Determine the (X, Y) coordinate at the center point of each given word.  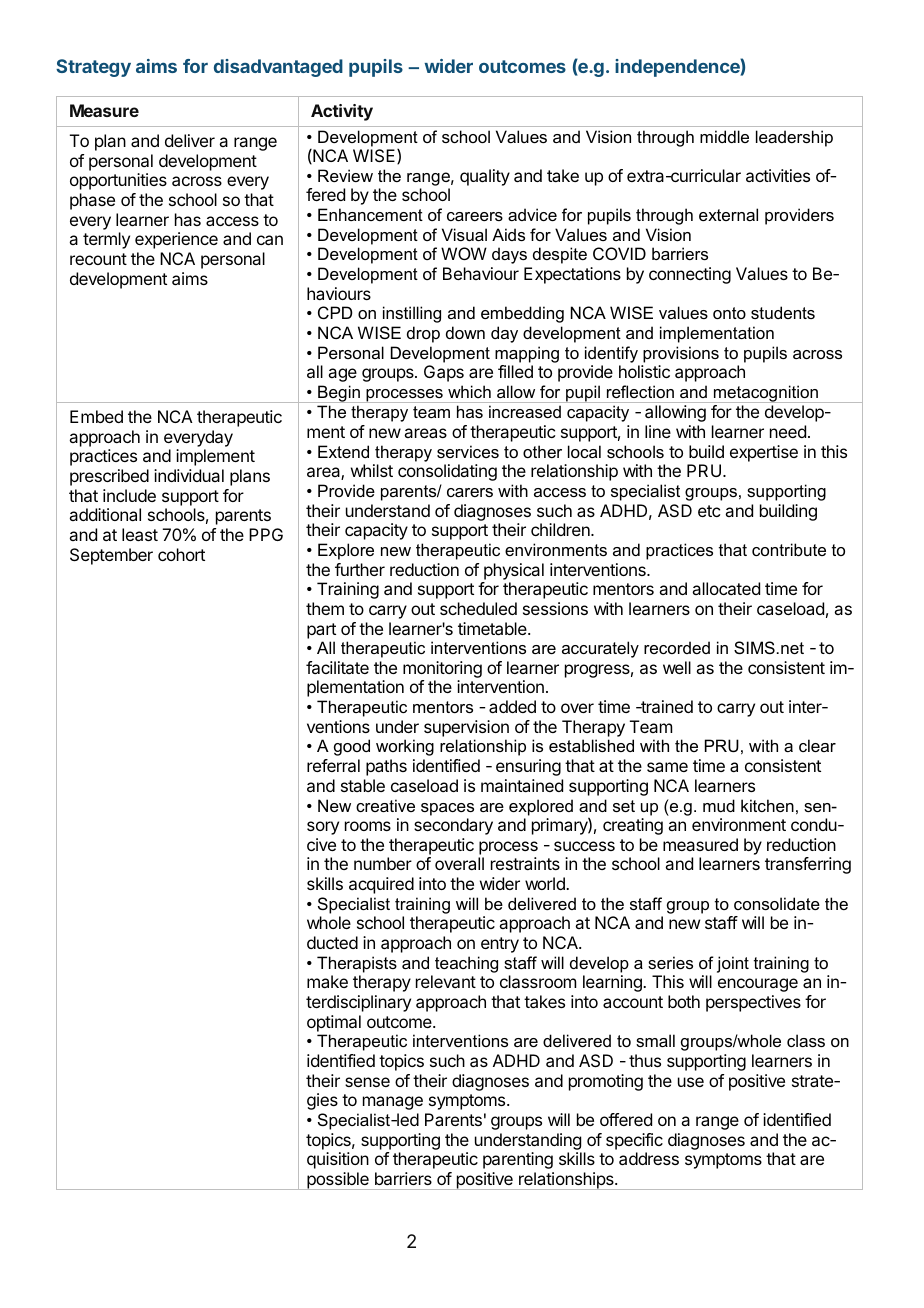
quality (485, 177)
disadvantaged (278, 68)
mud (719, 805)
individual (189, 475)
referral (333, 765)
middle (724, 136)
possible (338, 1181)
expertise (764, 453)
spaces (447, 809)
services (468, 451)
